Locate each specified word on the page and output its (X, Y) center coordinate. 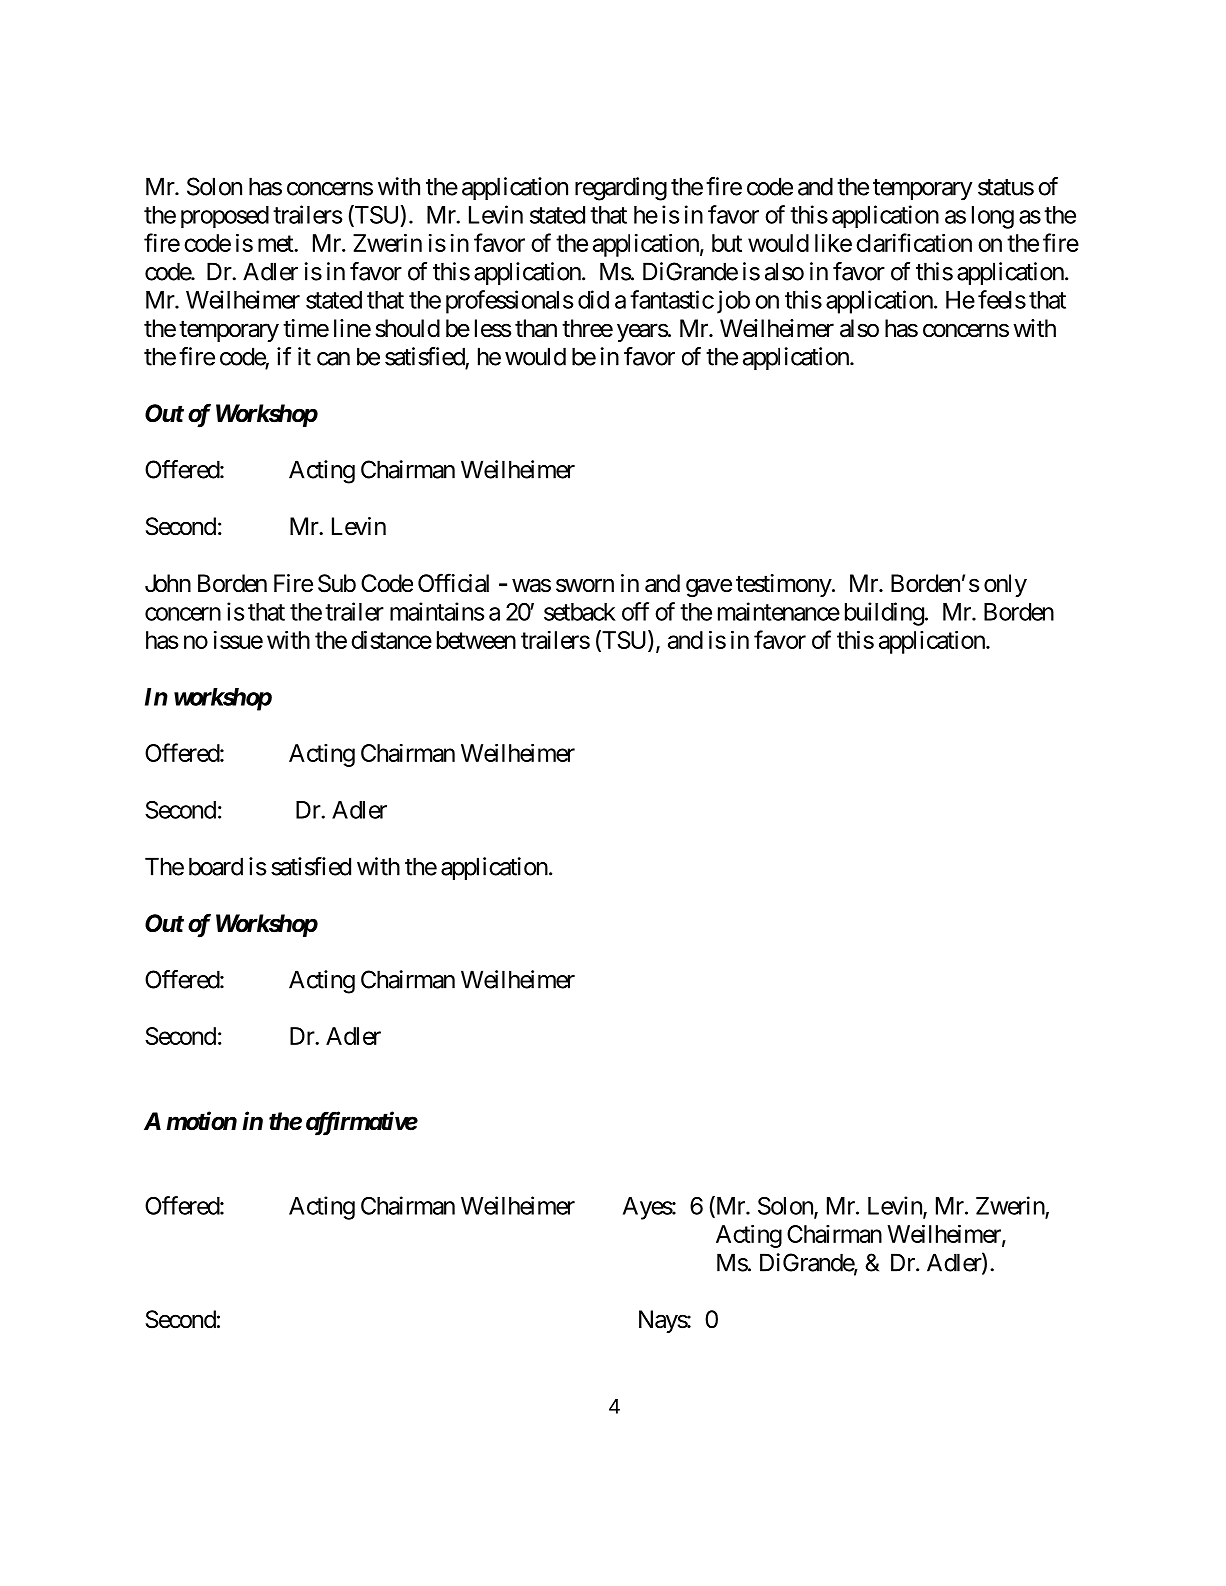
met (276, 243)
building (884, 614)
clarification (914, 242)
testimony (784, 585)
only (1005, 585)
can (333, 359)
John (168, 583)
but (727, 243)
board (216, 866)
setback (580, 612)
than (536, 328)
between (476, 640)
